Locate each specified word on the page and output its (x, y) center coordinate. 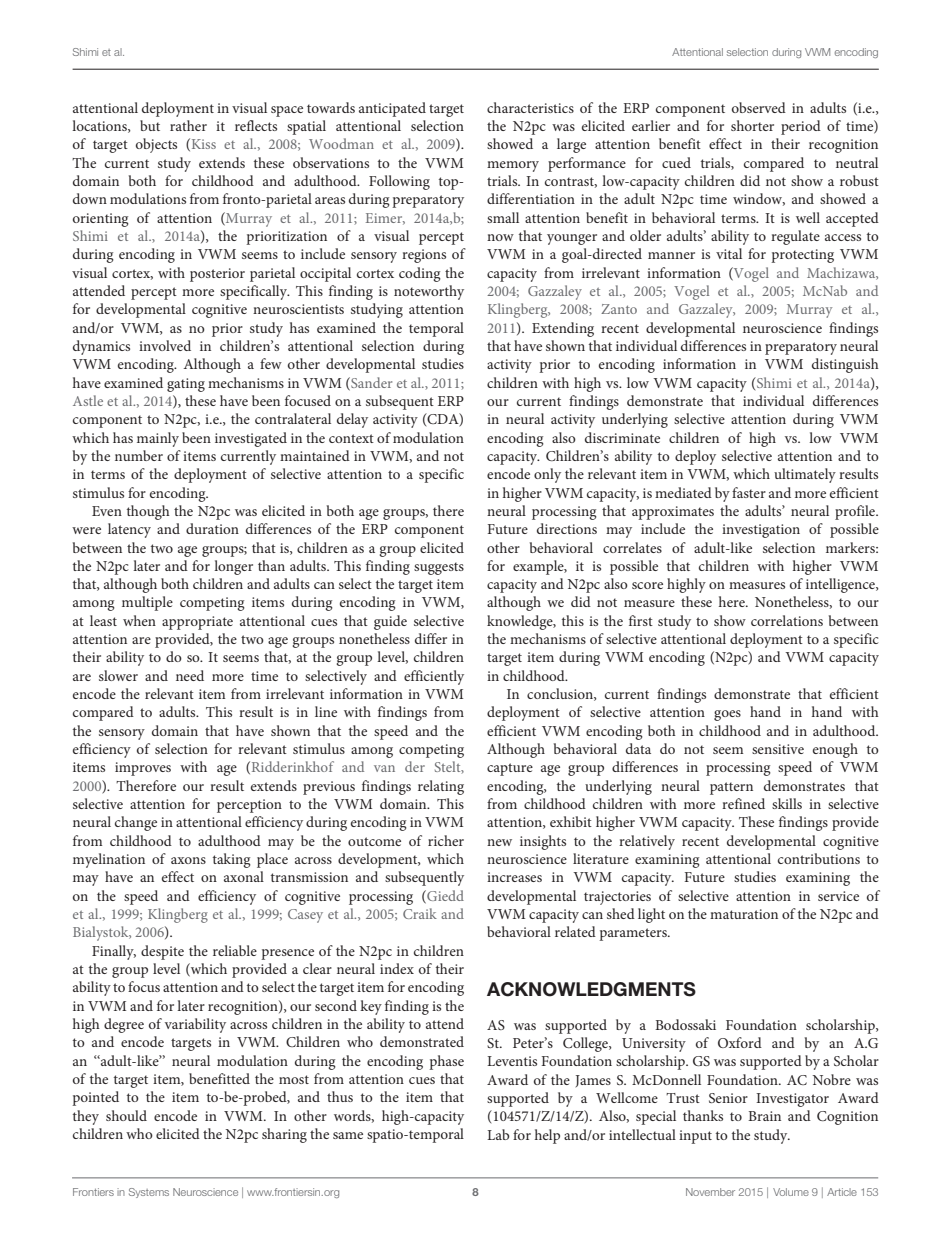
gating (186, 385)
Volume (791, 1192)
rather (188, 125)
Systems (149, 1193)
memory (513, 166)
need (190, 675)
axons (188, 860)
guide (390, 622)
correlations (787, 620)
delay (352, 420)
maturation (744, 914)
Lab (498, 1134)
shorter (752, 125)
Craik (420, 913)
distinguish (845, 365)
